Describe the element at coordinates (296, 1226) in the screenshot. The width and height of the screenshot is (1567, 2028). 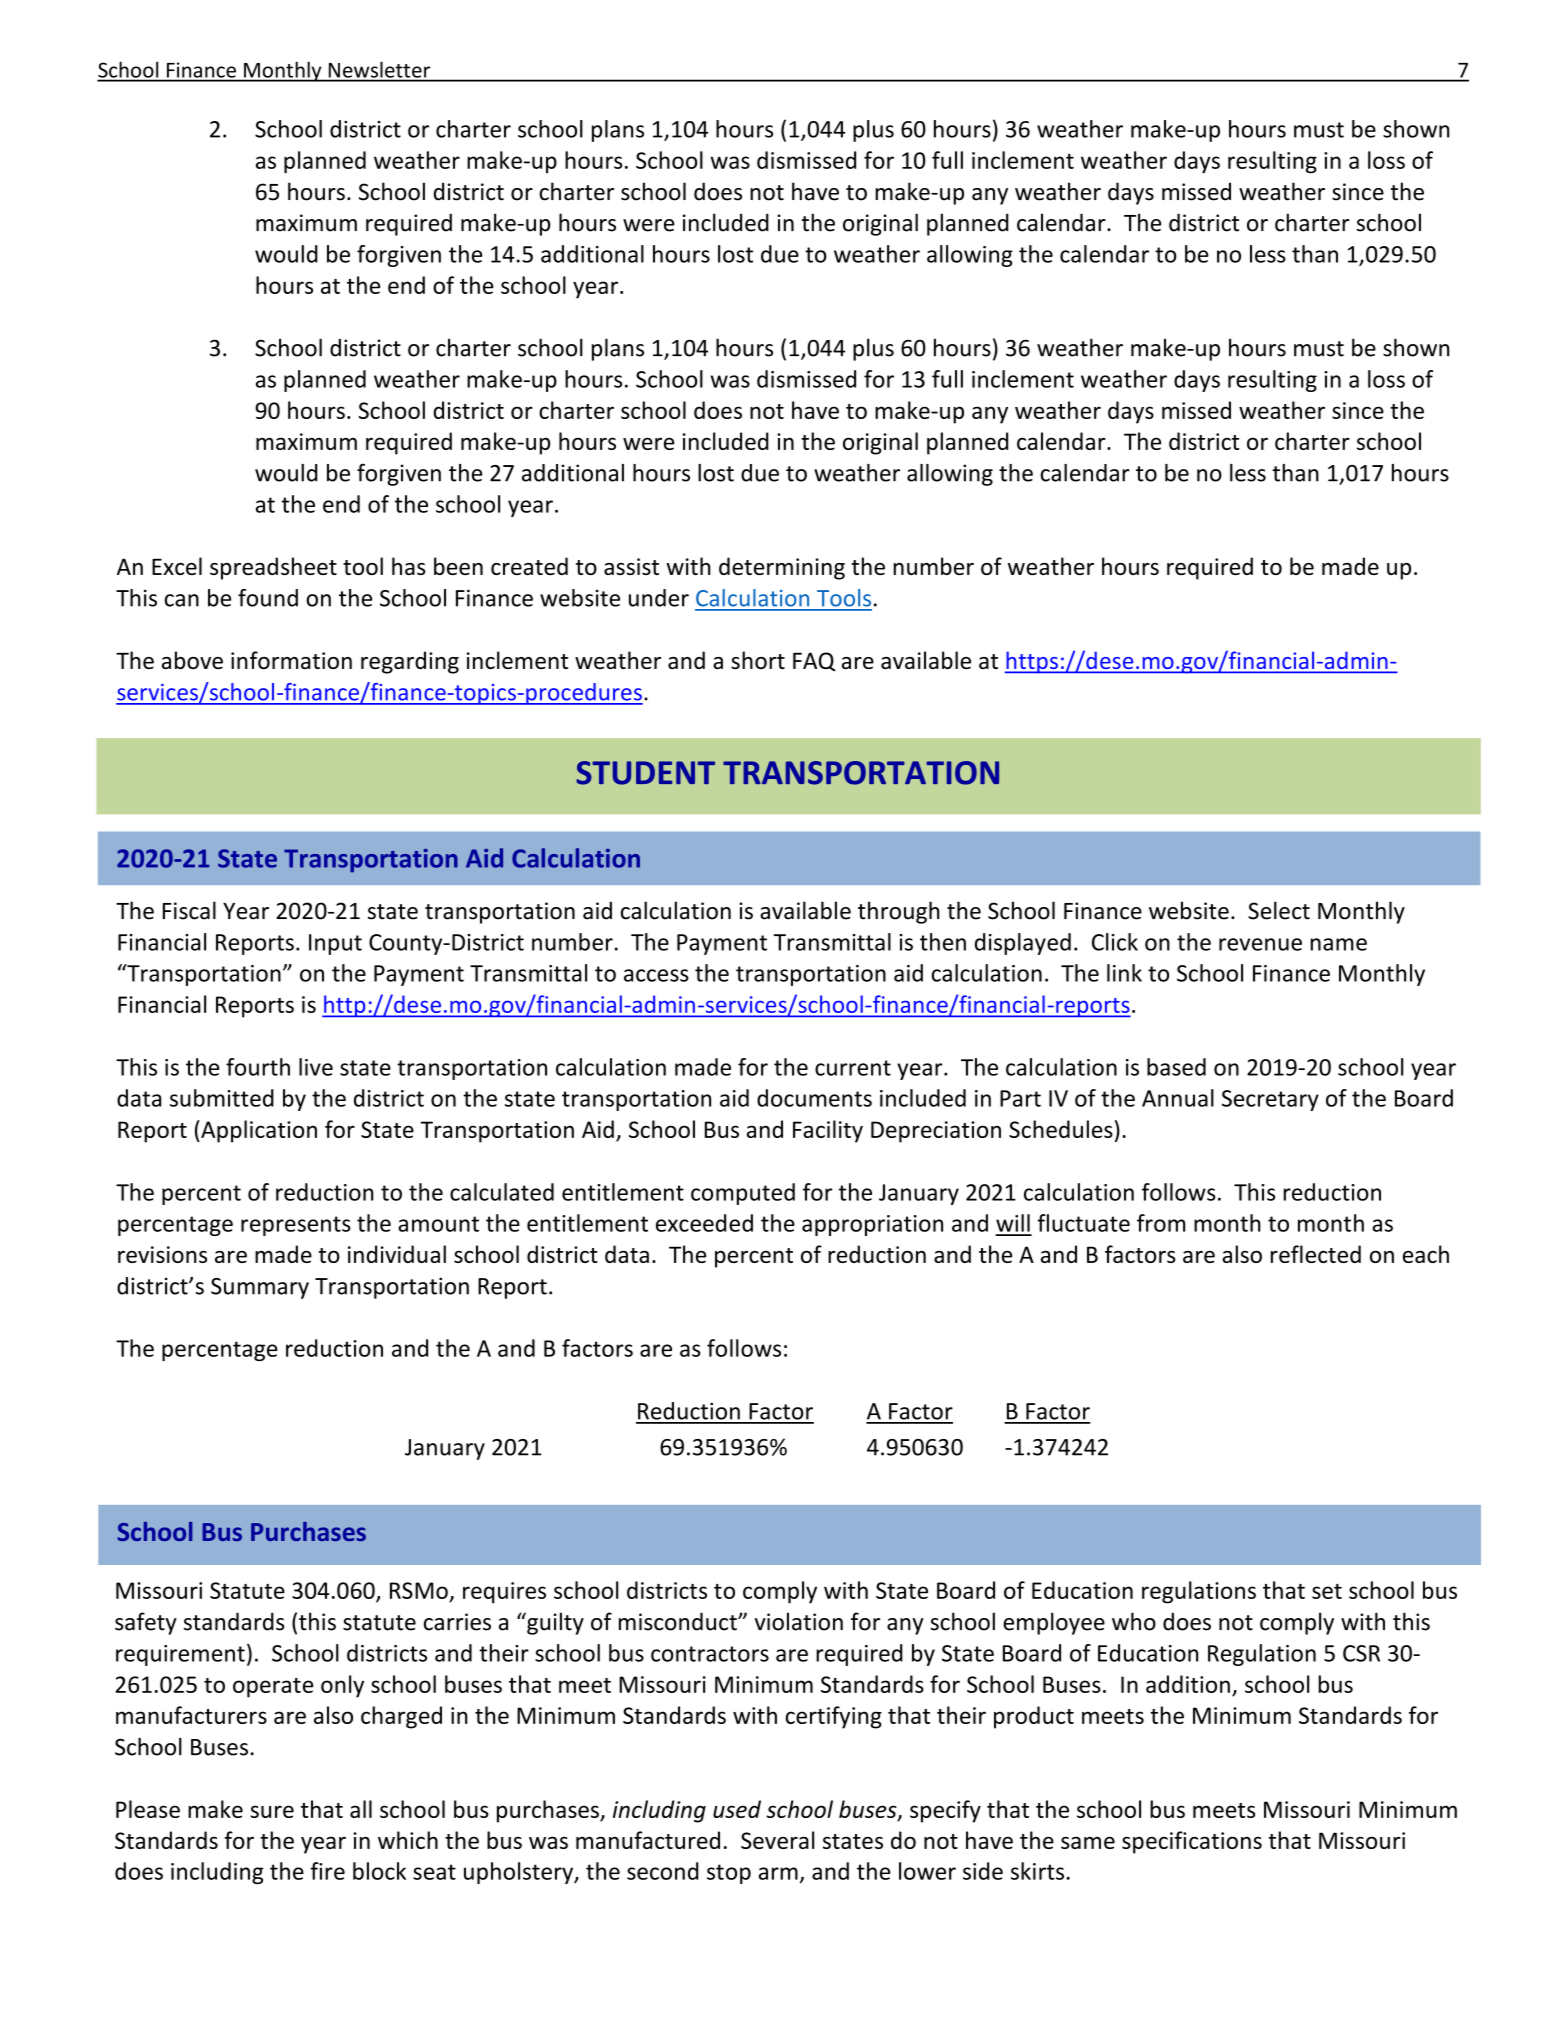
I see `represents` at that location.
